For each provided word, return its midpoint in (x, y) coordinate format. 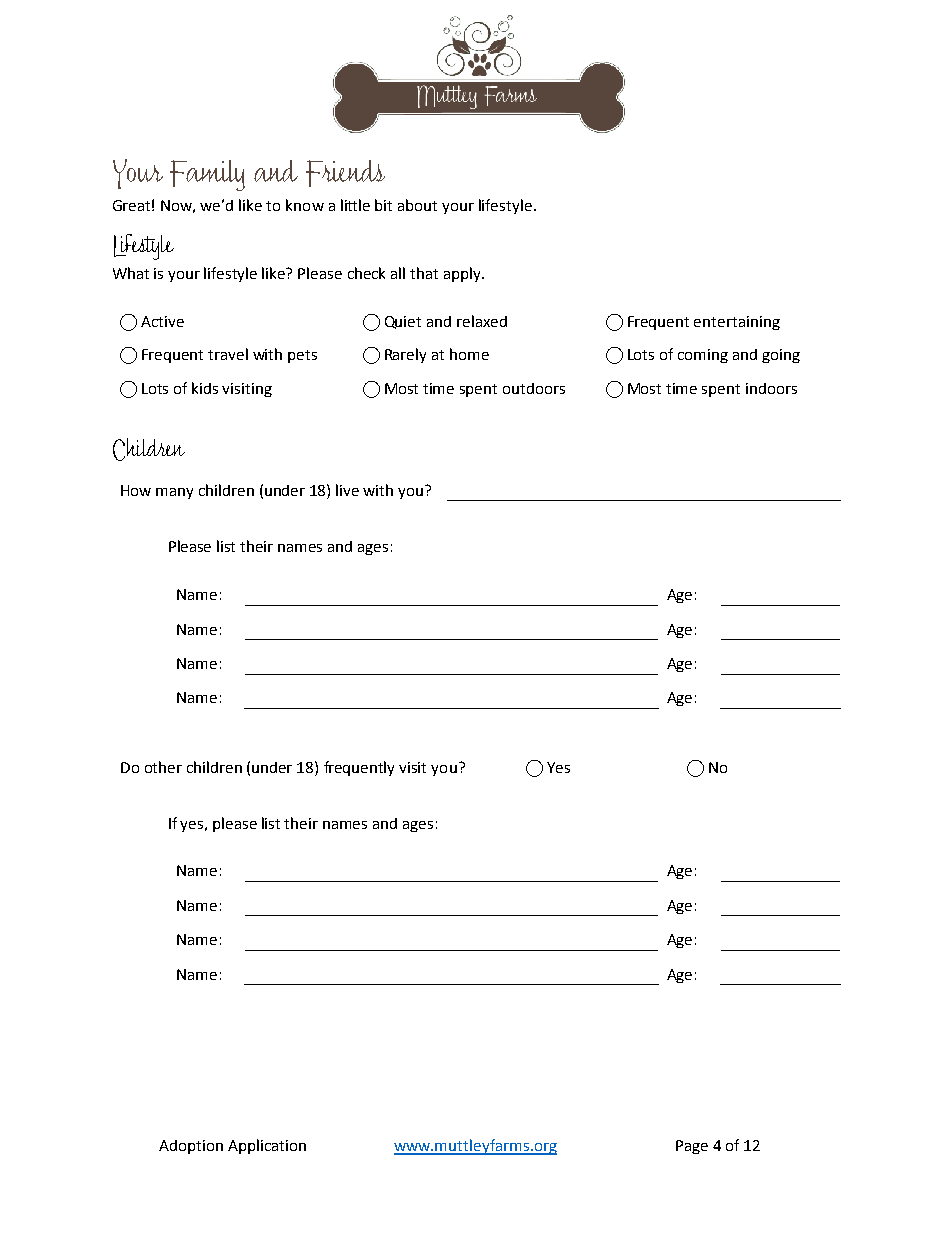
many (174, 493)
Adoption (191, 1147)
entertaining (737, 323)
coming (703, 356)
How (136, 490)
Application (267, 1146)
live (347, 490)
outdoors (534, 388)
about (417, 205)
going (781, 356)
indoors (771, 388)
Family (207, 175)
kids (205, 388)
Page (692, 1147)
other (163, 767)
